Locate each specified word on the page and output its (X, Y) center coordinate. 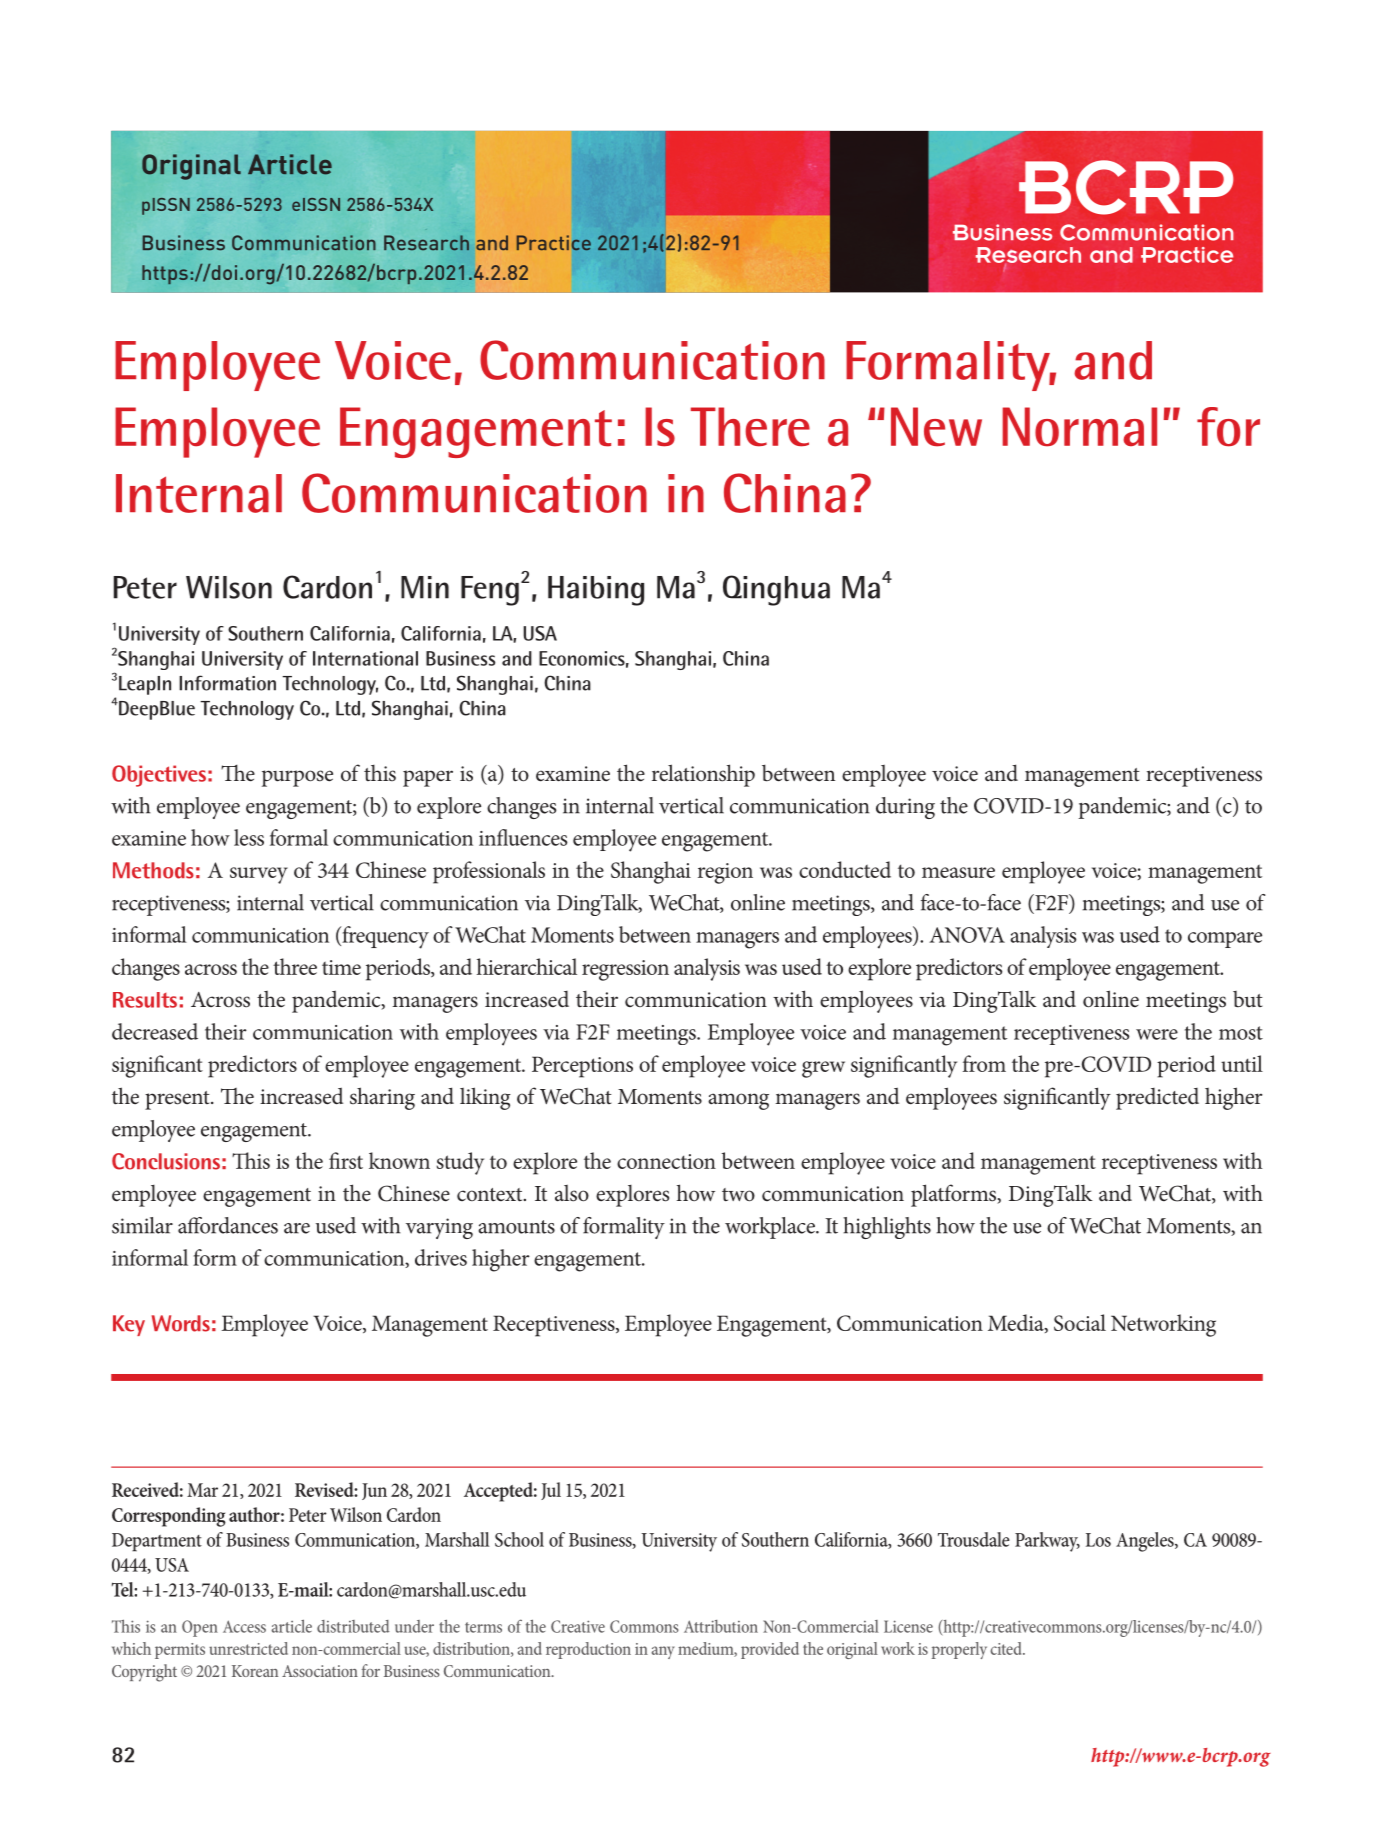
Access (244, 1626)
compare (1225, 940)
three (295, 966)
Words (181, 1323)
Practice (554, 243)
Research (426, 243)
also (572, 1193)
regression (625, 970)
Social (1080, 1322)
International (365, 658)
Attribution (721, 1626)
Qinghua (776, 590)
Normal (1079, 427)
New (936, 427)
